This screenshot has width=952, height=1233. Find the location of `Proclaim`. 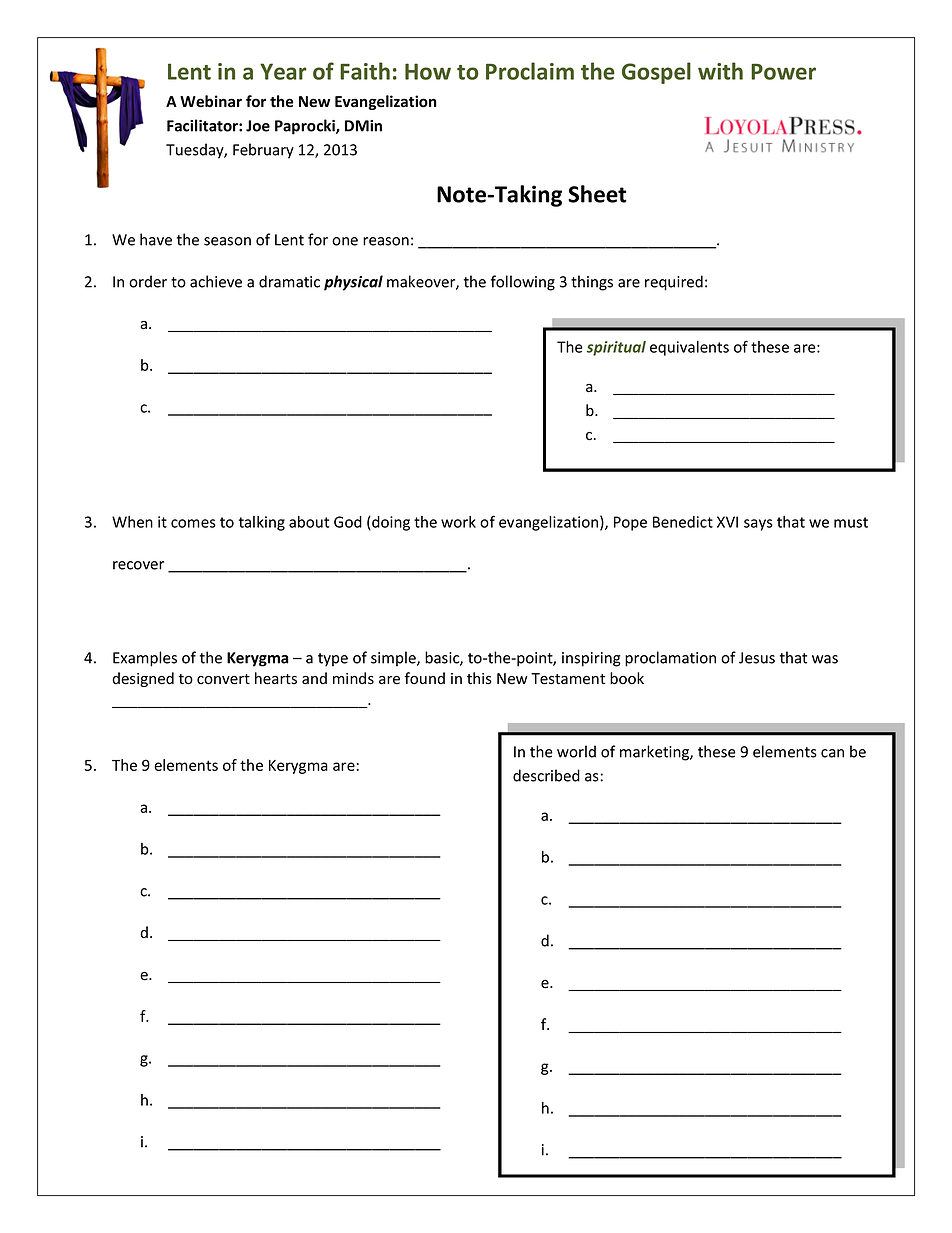

Proclaim is located at coordinates (530, 71).
